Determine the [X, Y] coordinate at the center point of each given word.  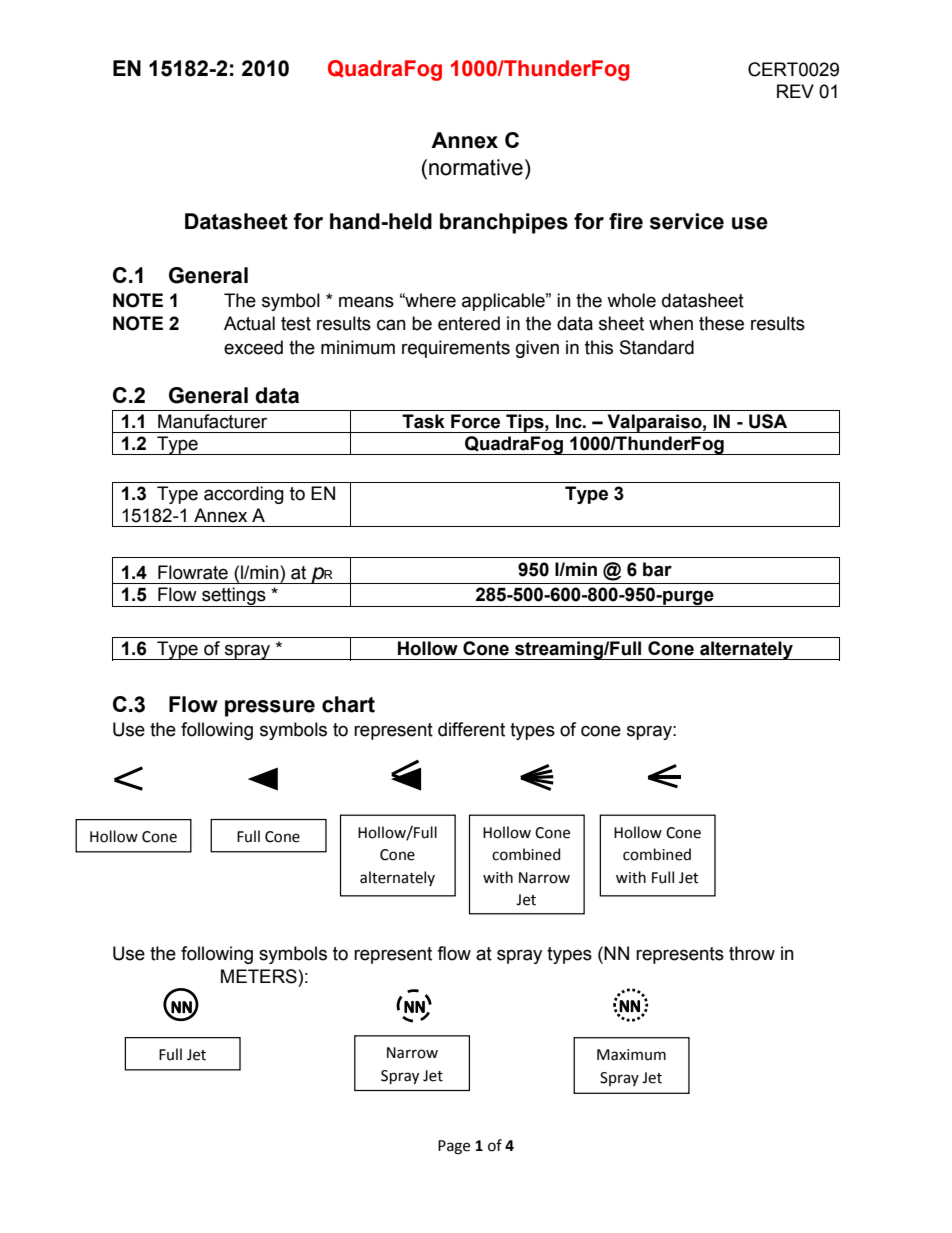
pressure [270, 708]
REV [795, 91]
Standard [657, 347]
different [471, 729]
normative [476, 167]
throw [752, 953]
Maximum [631, 1055]
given [537, 349]
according [244, 495]
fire [626, 221]
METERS [260, 976]
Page [454, 1147]
